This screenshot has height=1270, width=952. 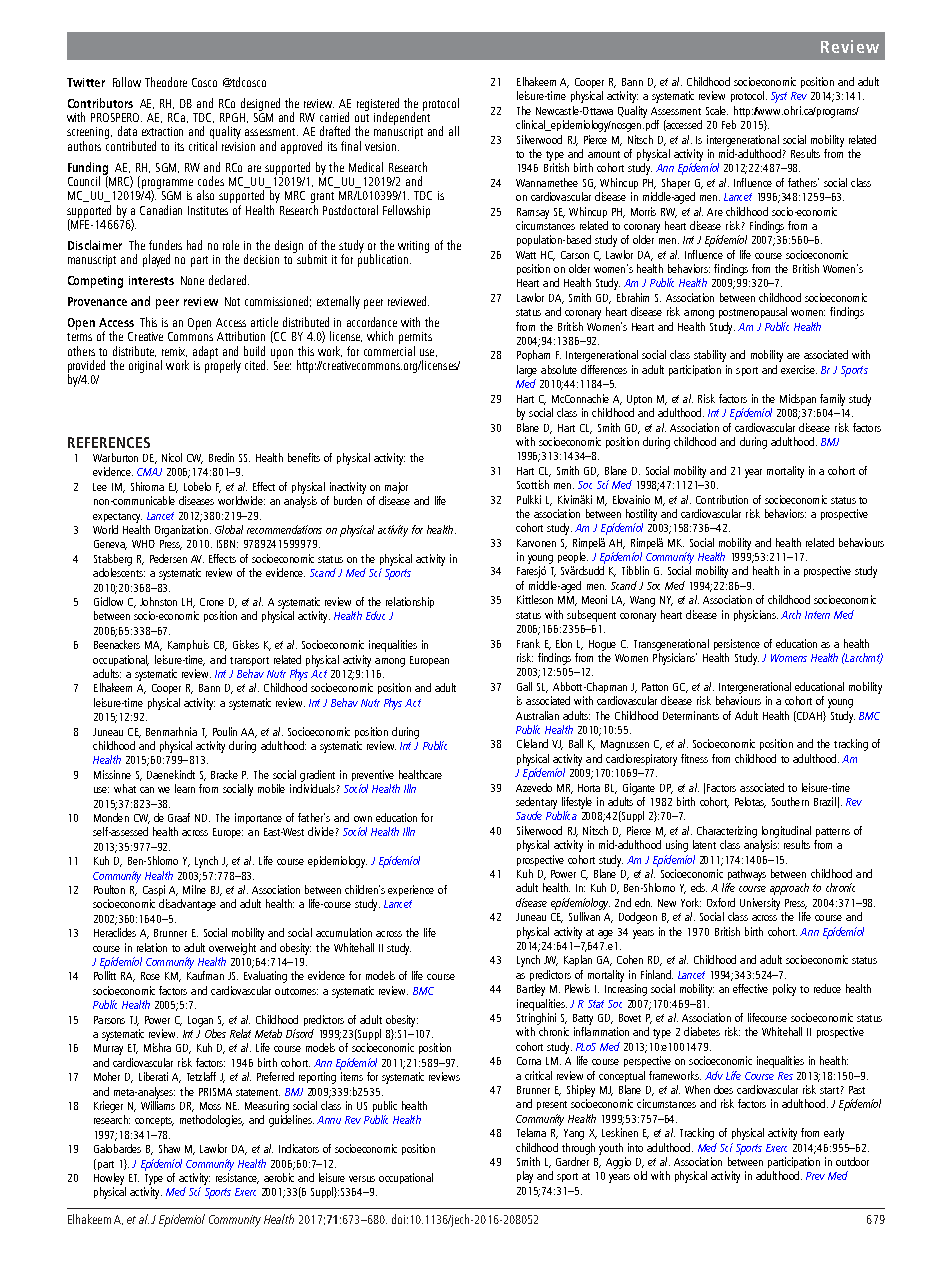 What do you see at coordinates (402, 117) in the screenshot?
I see `independent` at bounding box center [402, 117].
